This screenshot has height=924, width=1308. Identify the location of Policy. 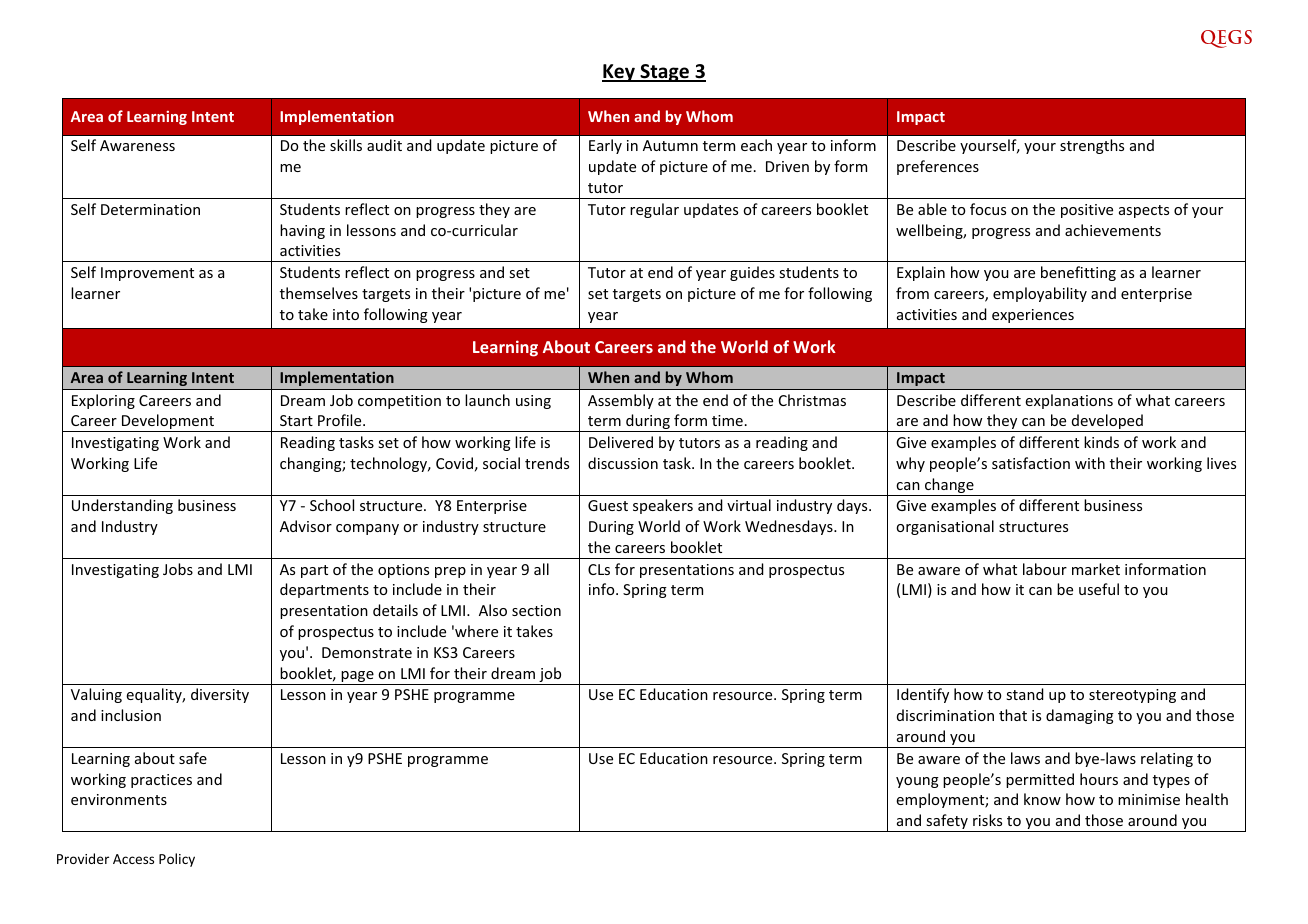
(177, 860).
